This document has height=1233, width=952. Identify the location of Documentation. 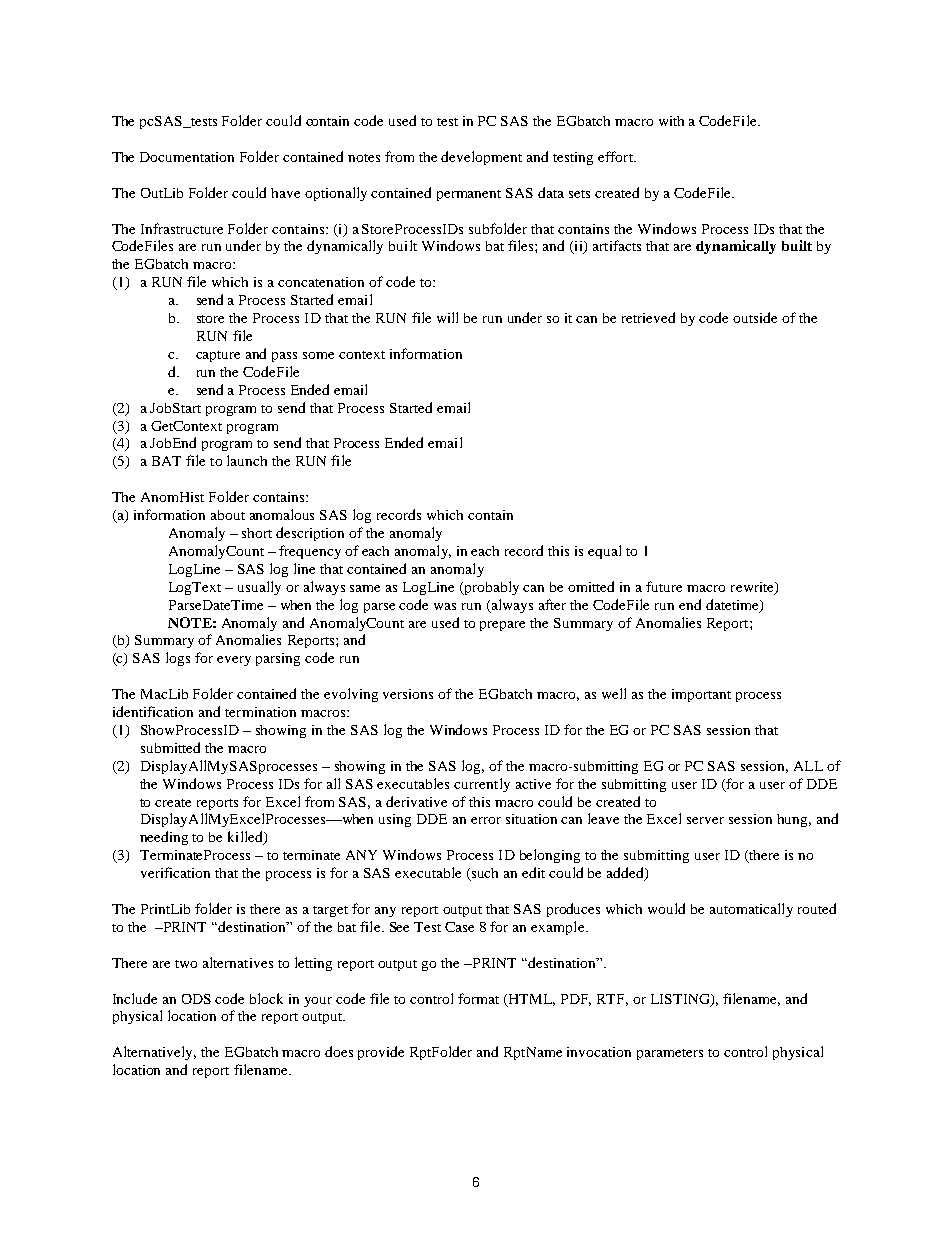
(187, 157).
